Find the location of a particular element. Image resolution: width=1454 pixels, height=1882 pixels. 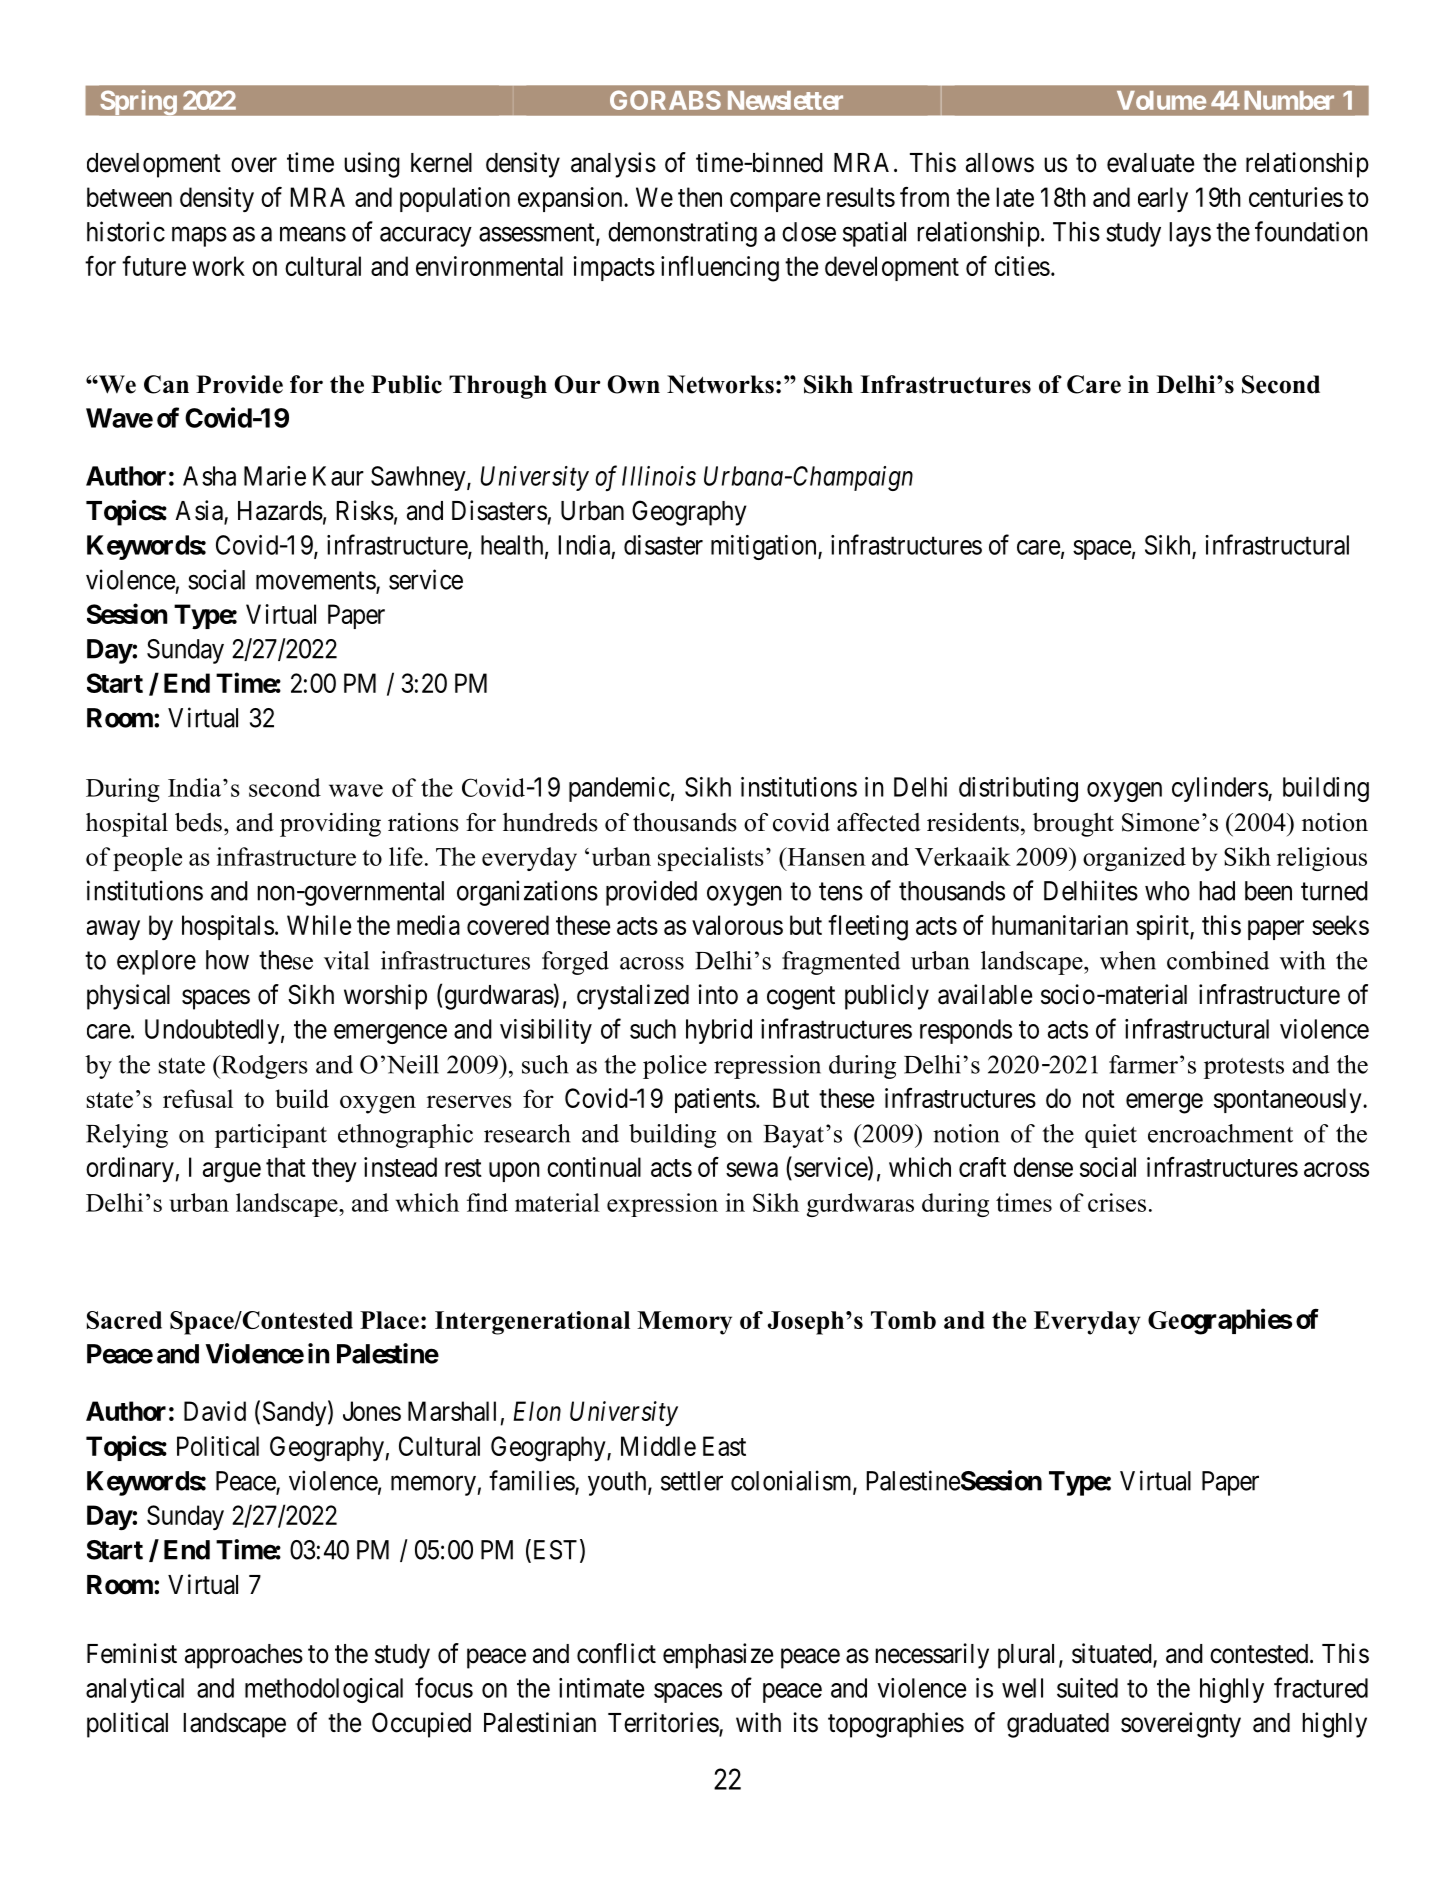

approaches is located at coordinates (244, 1656).
